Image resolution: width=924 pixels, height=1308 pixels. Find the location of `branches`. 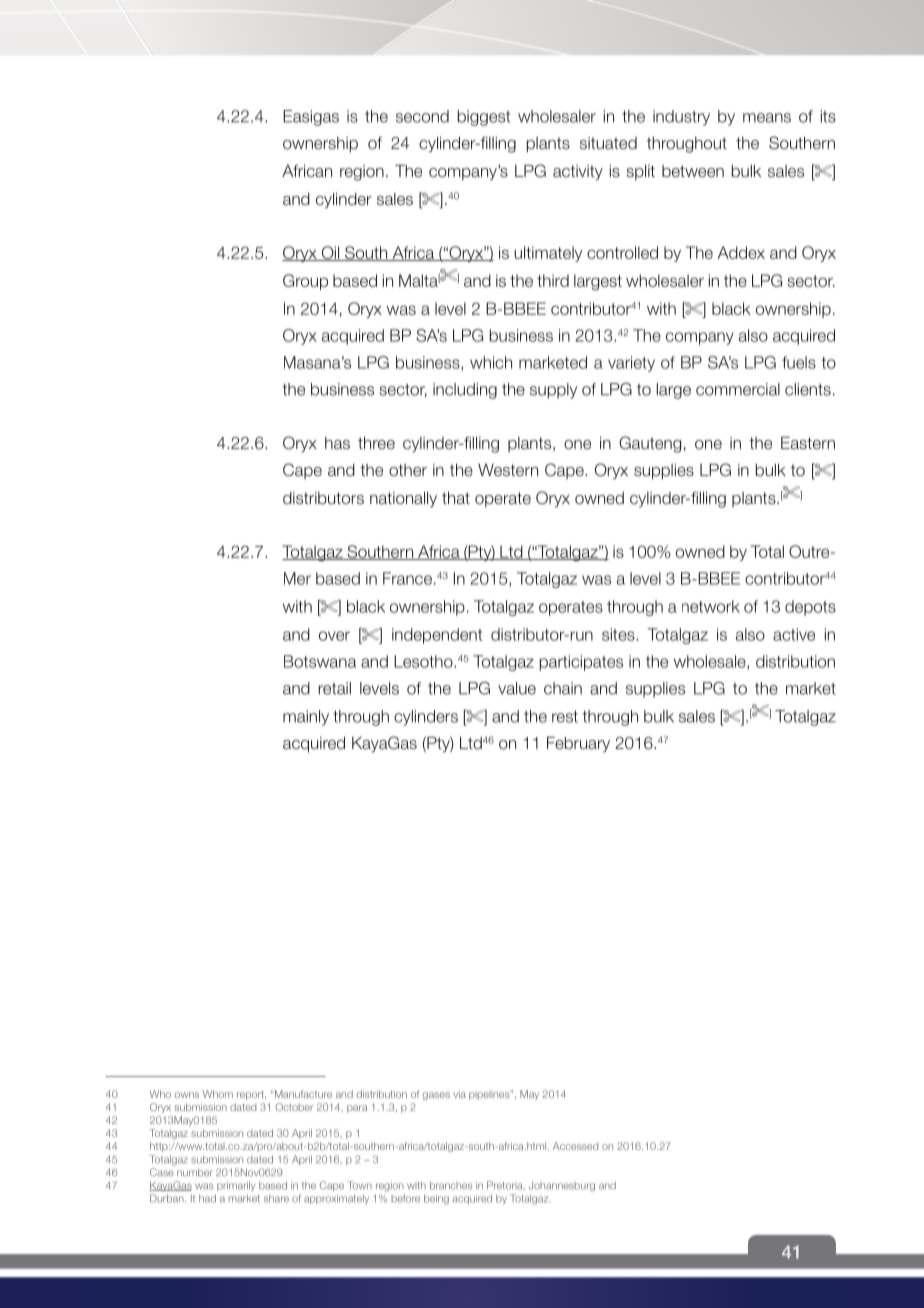

branches is located at coordinates (451, 1186).
